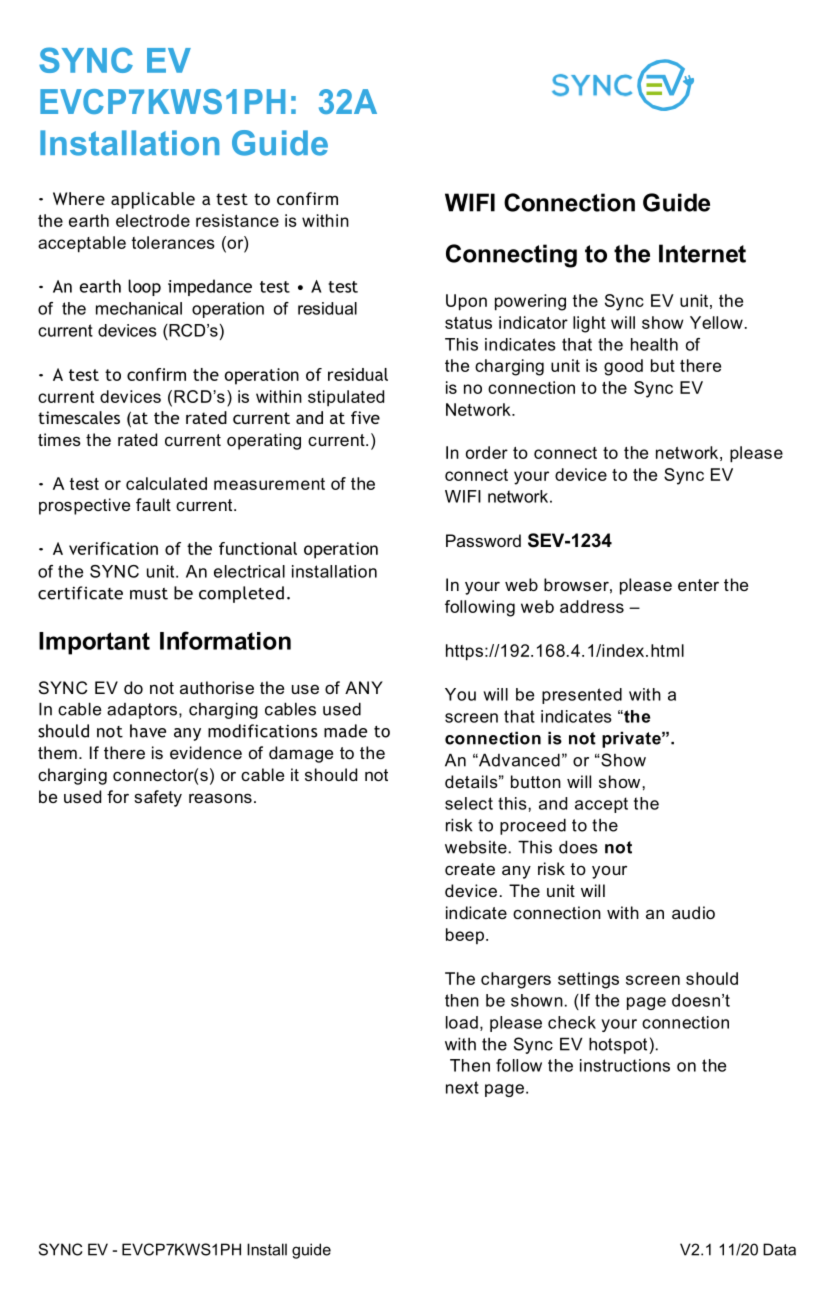 The width and height of the document is (838, 1294). What do you see at coordinates (466, 302) in the document?
I see `Upon` at bounding box center [466, 302].
